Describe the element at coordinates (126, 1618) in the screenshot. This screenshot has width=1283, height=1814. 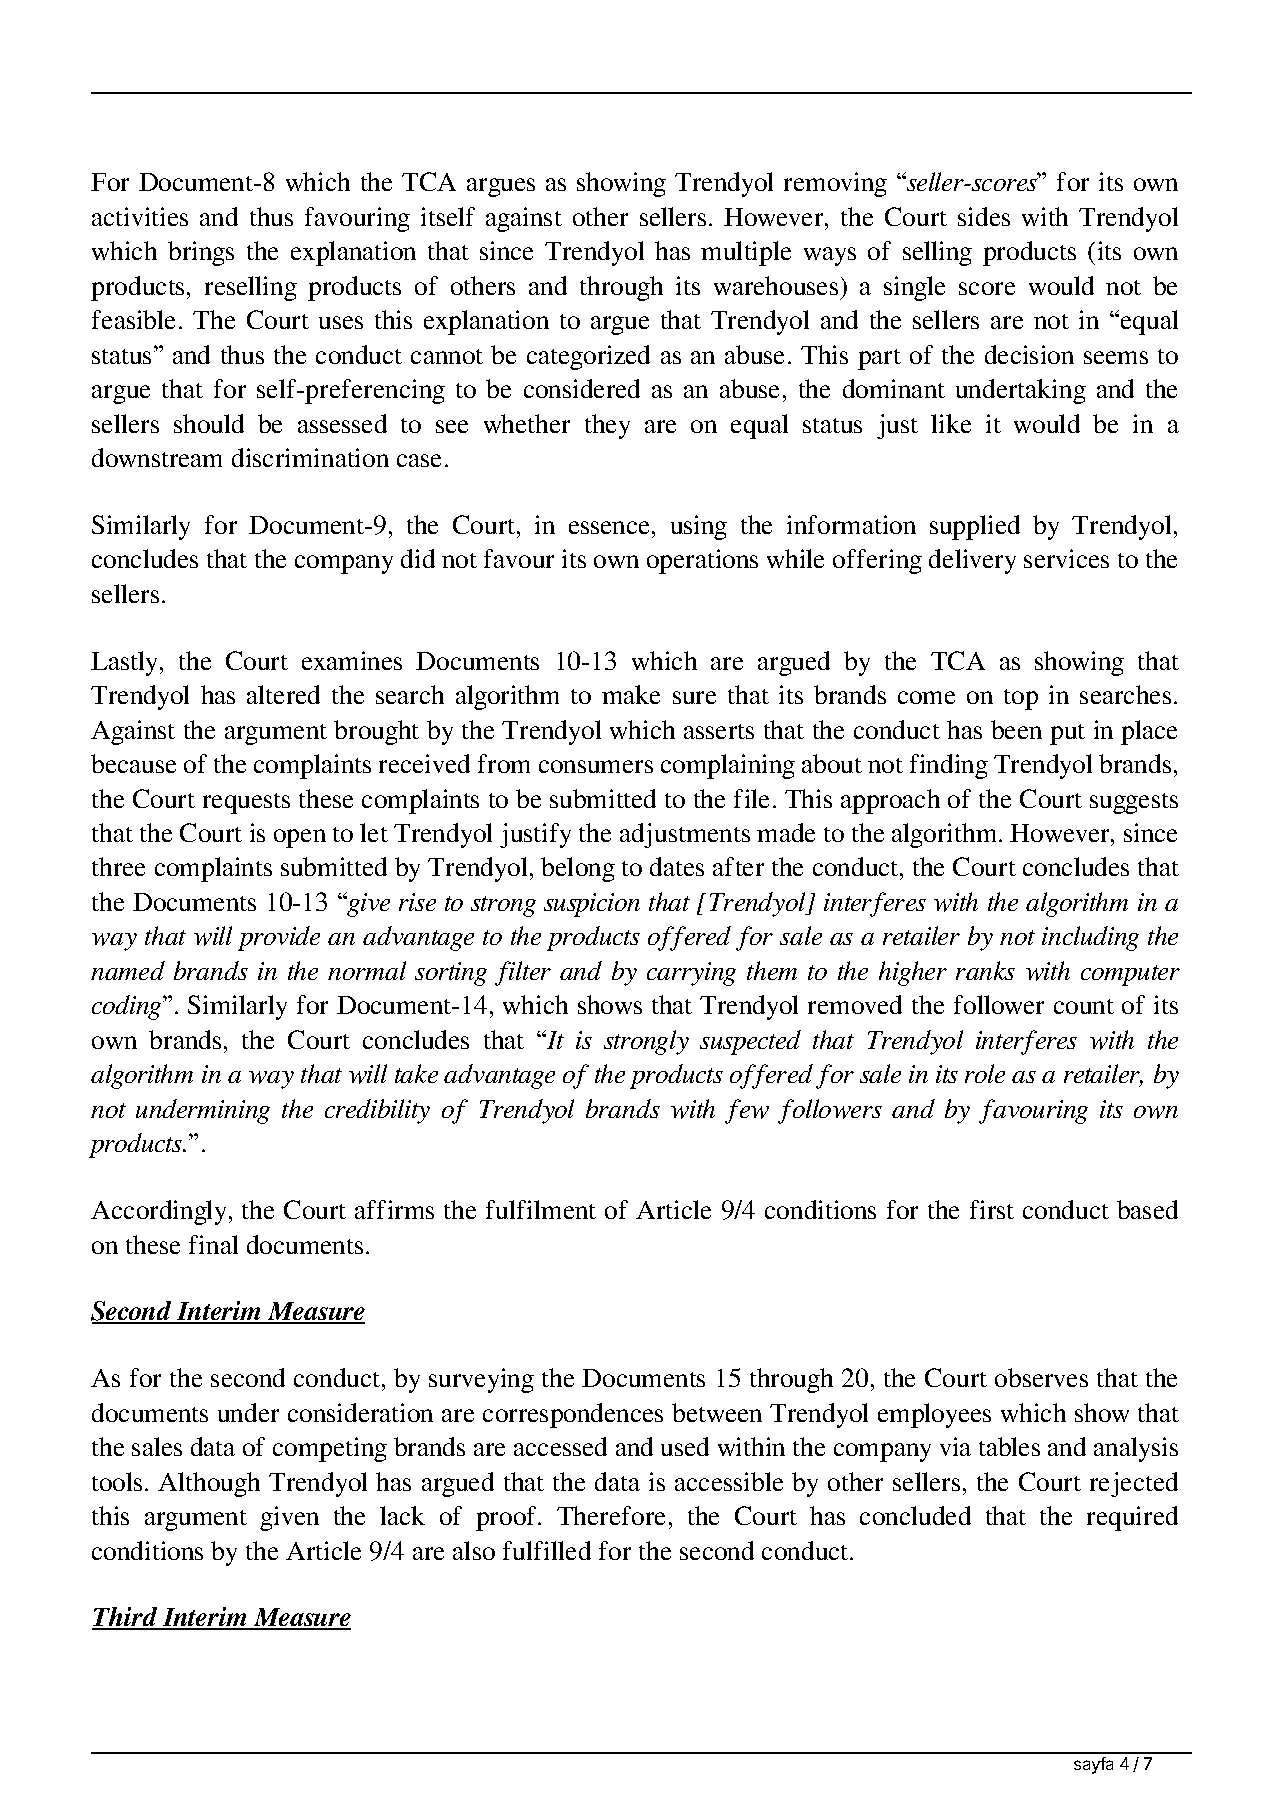
I see `Third` at that location.
